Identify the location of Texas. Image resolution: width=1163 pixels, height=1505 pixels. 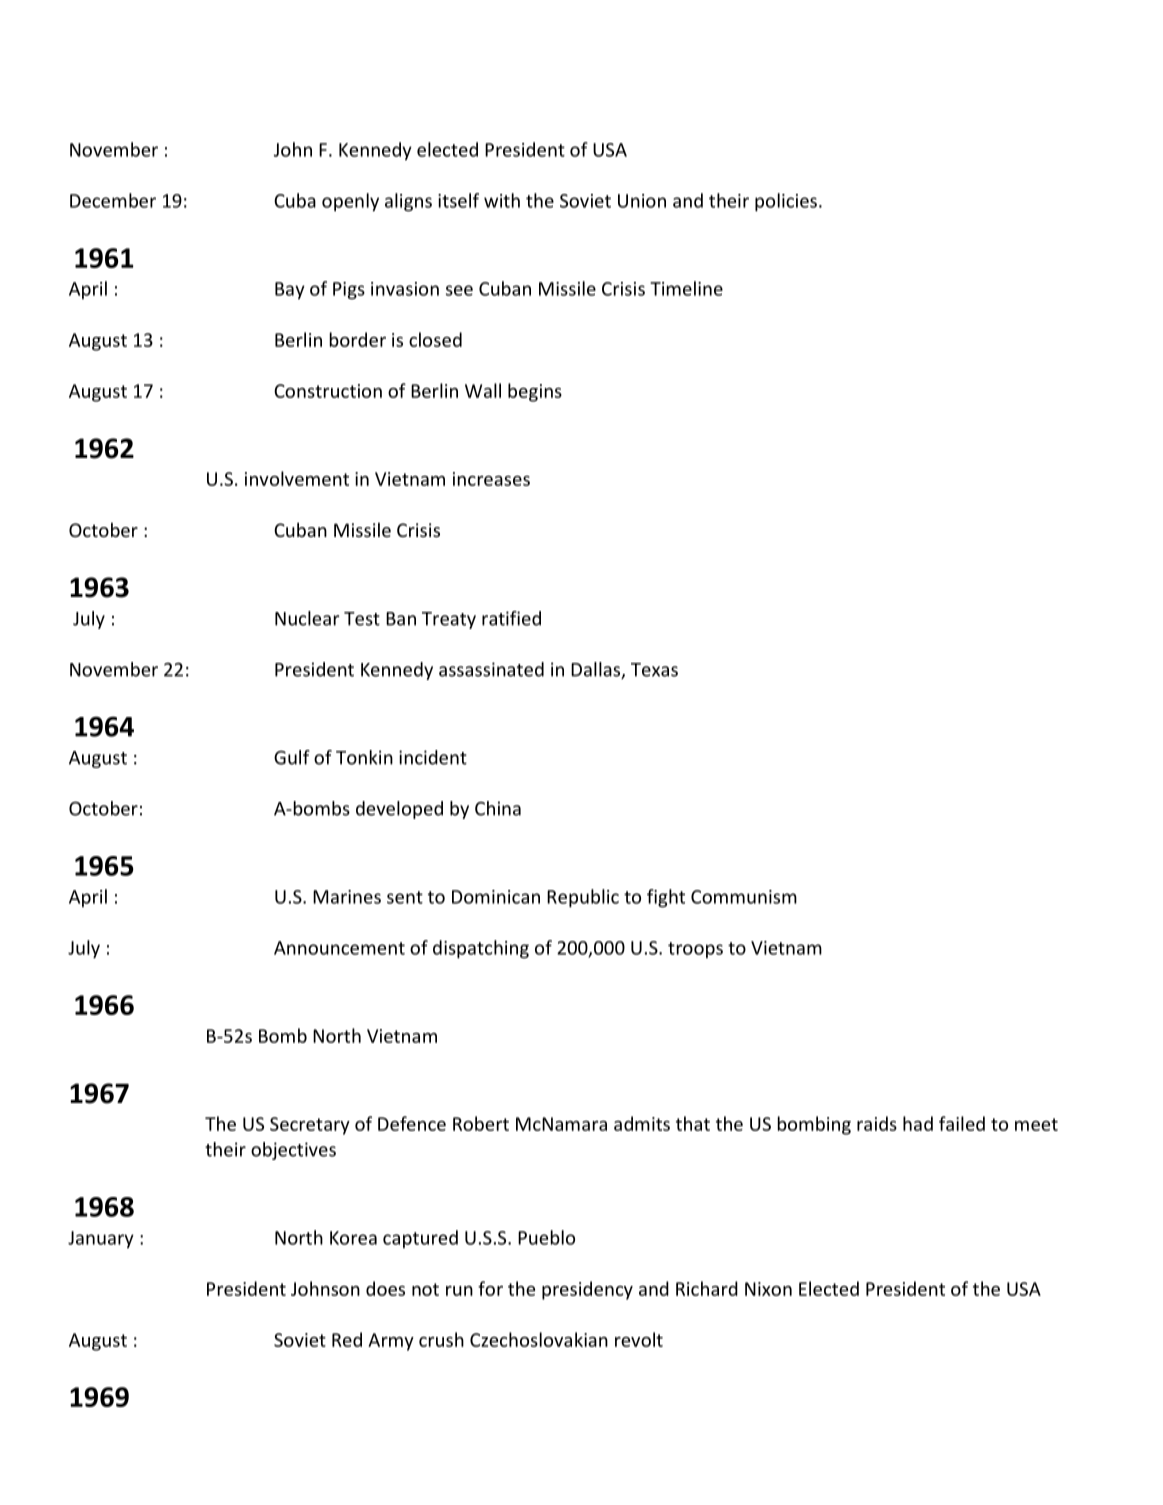
(654, 670).
